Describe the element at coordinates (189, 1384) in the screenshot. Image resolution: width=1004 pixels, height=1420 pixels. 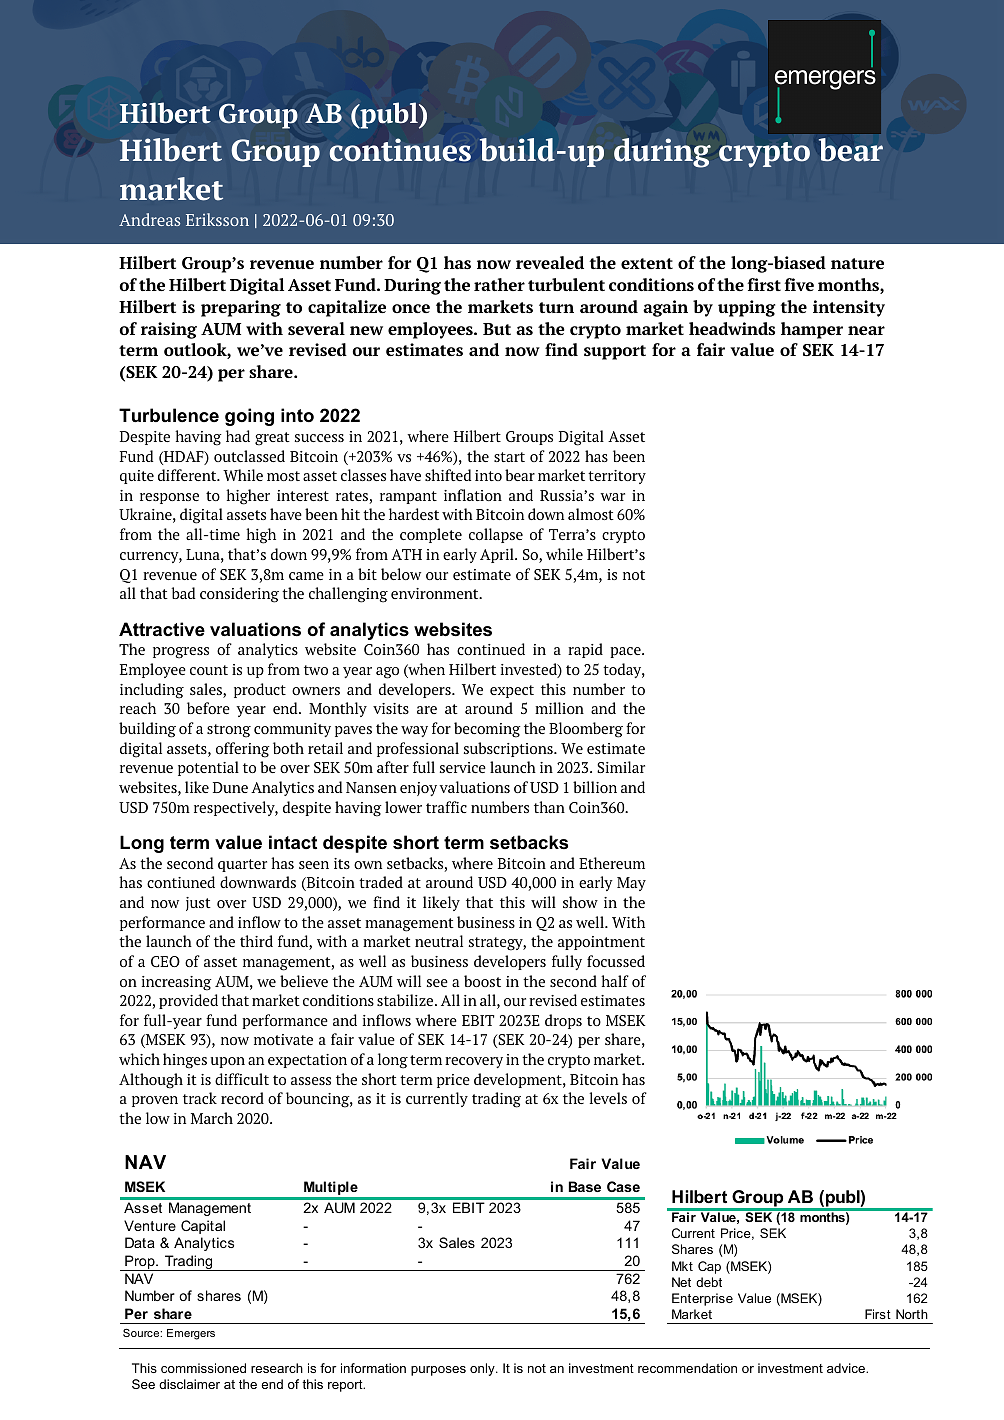
I see `disclaimer` at that location.
